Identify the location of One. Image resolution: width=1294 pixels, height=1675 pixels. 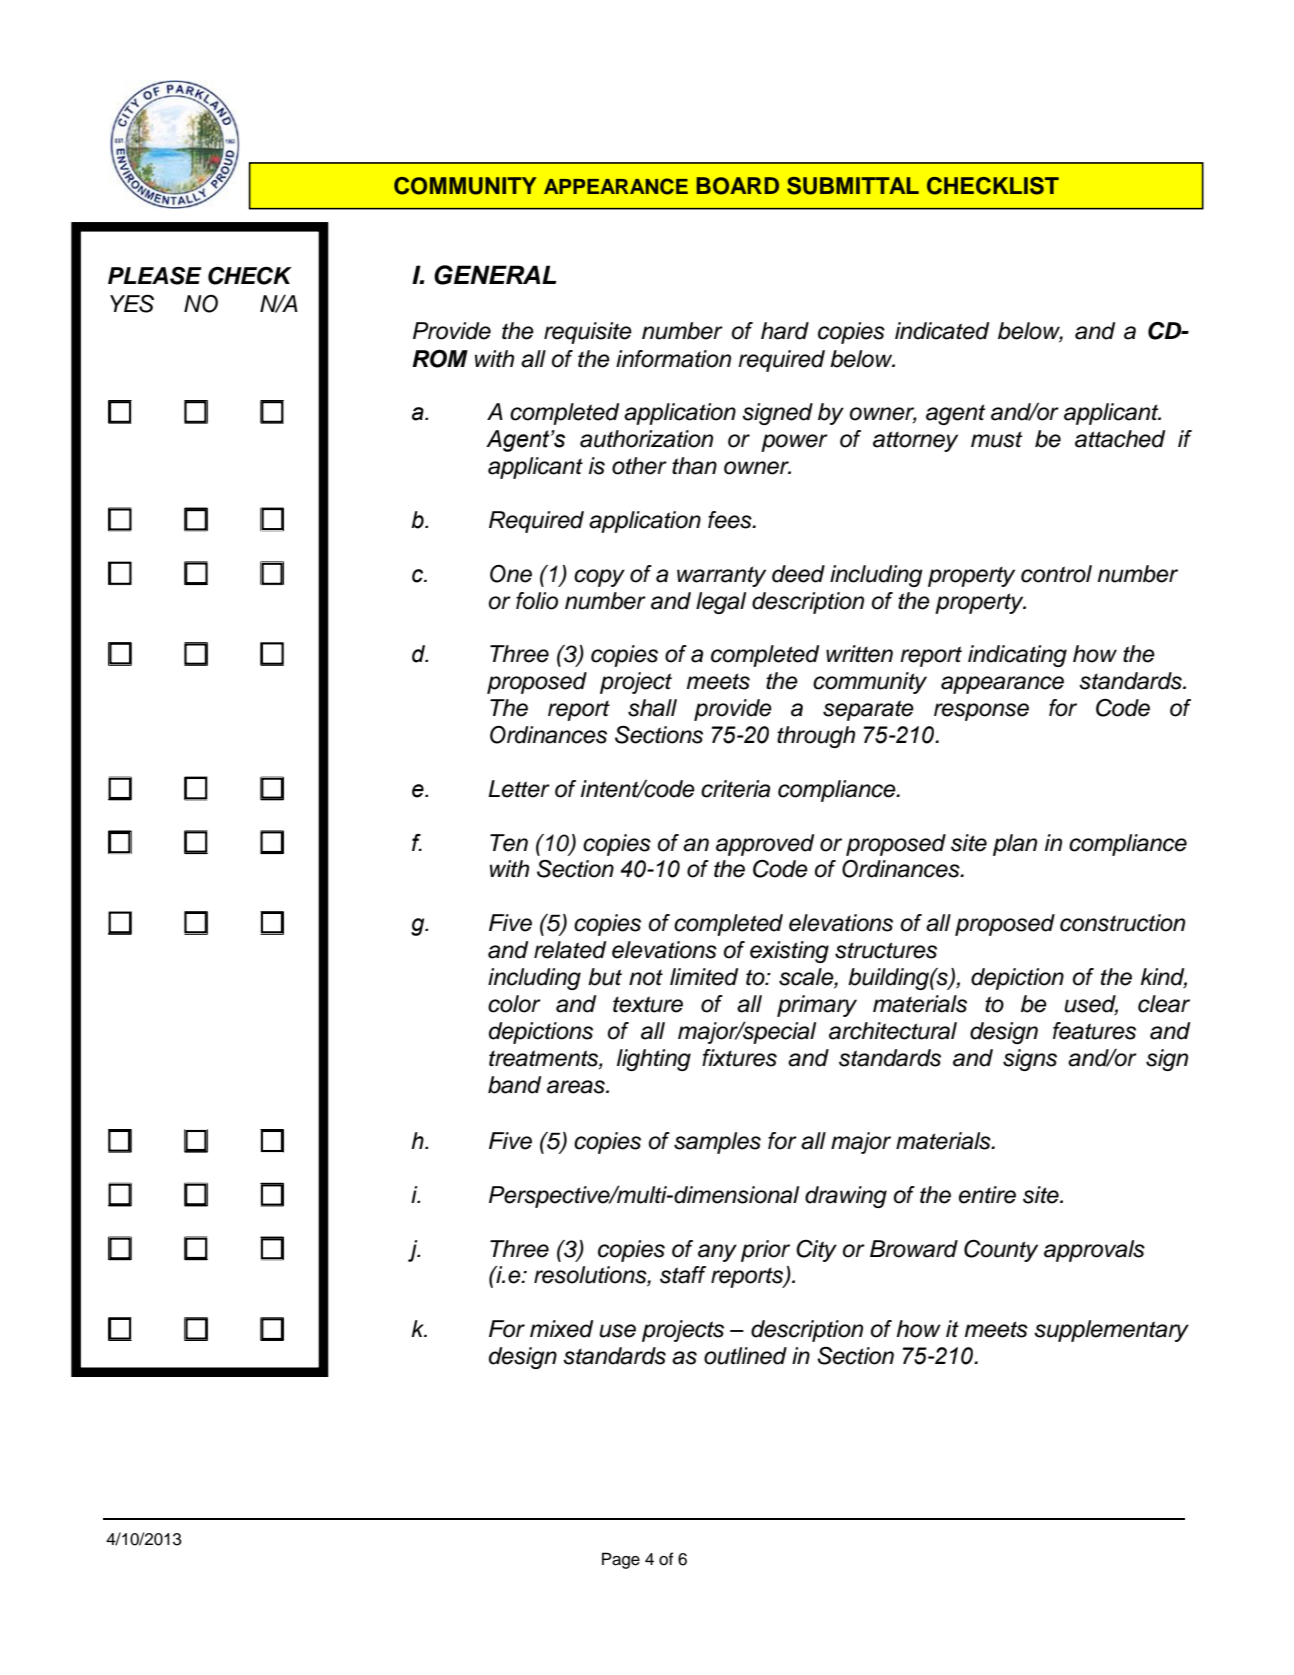
(511, 574).
